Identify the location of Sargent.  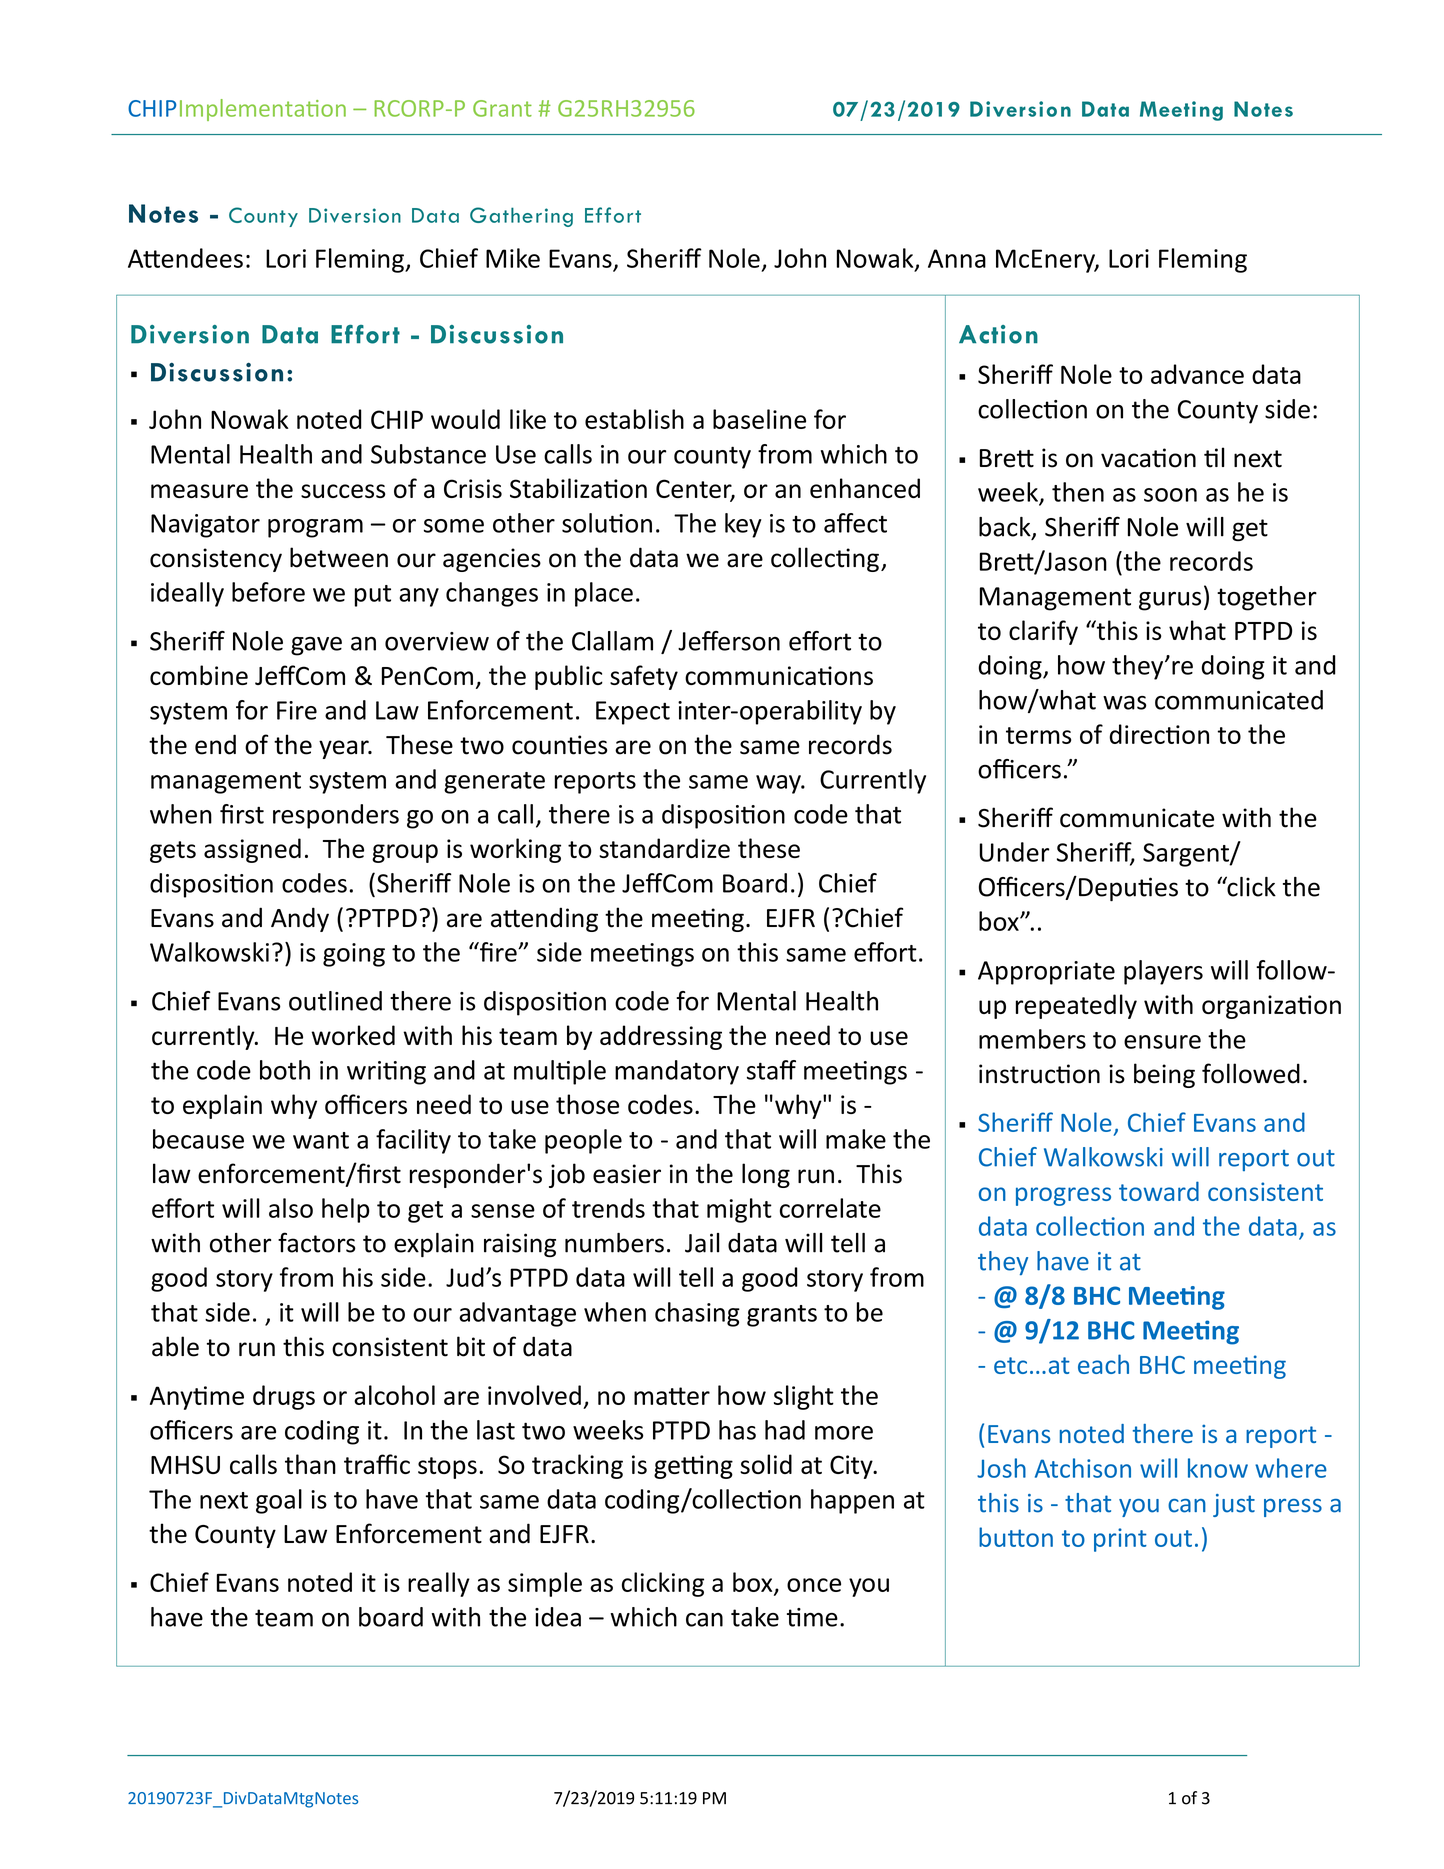
(1187, 855).
